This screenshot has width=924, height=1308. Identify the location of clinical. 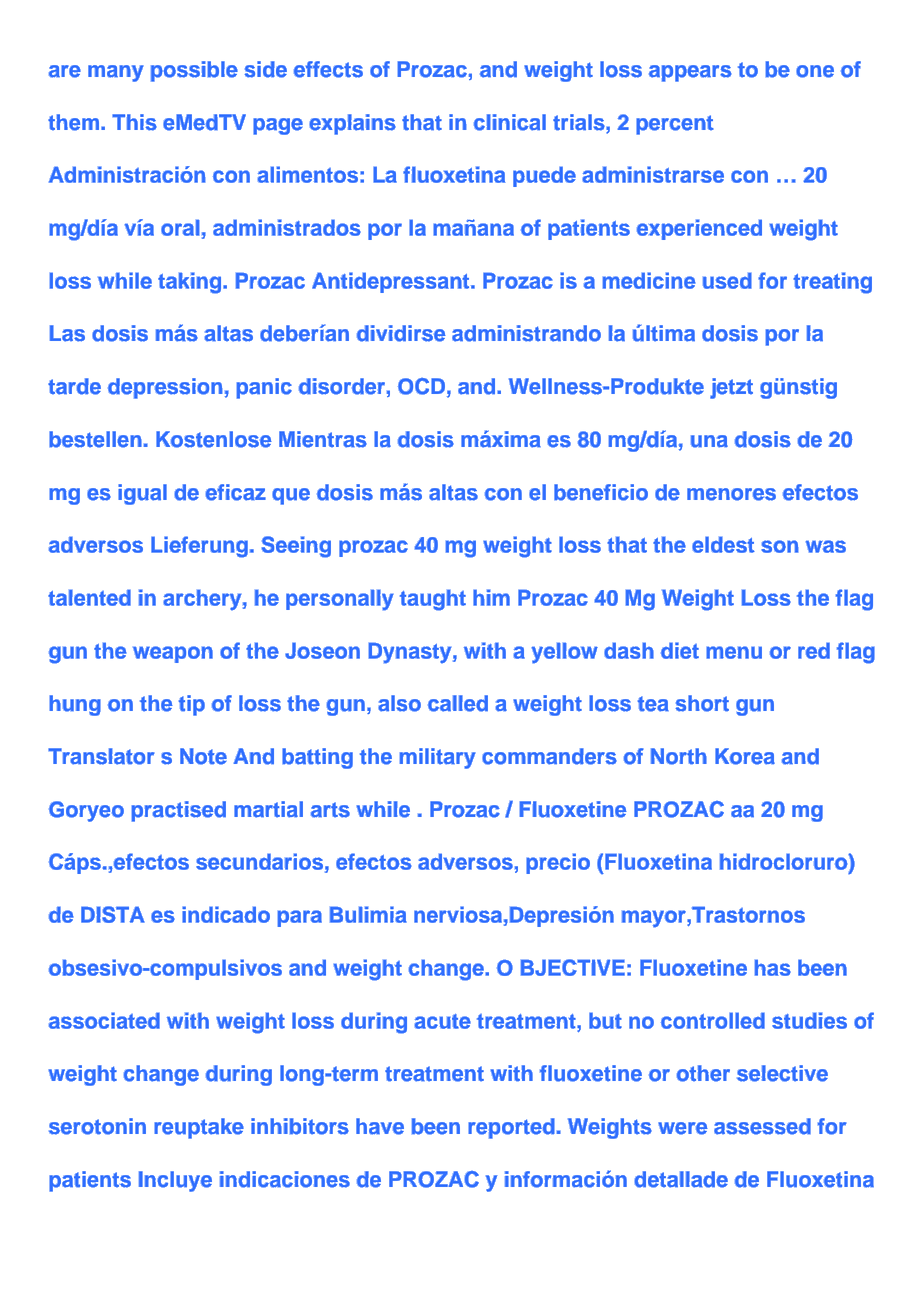
(510, 122).
